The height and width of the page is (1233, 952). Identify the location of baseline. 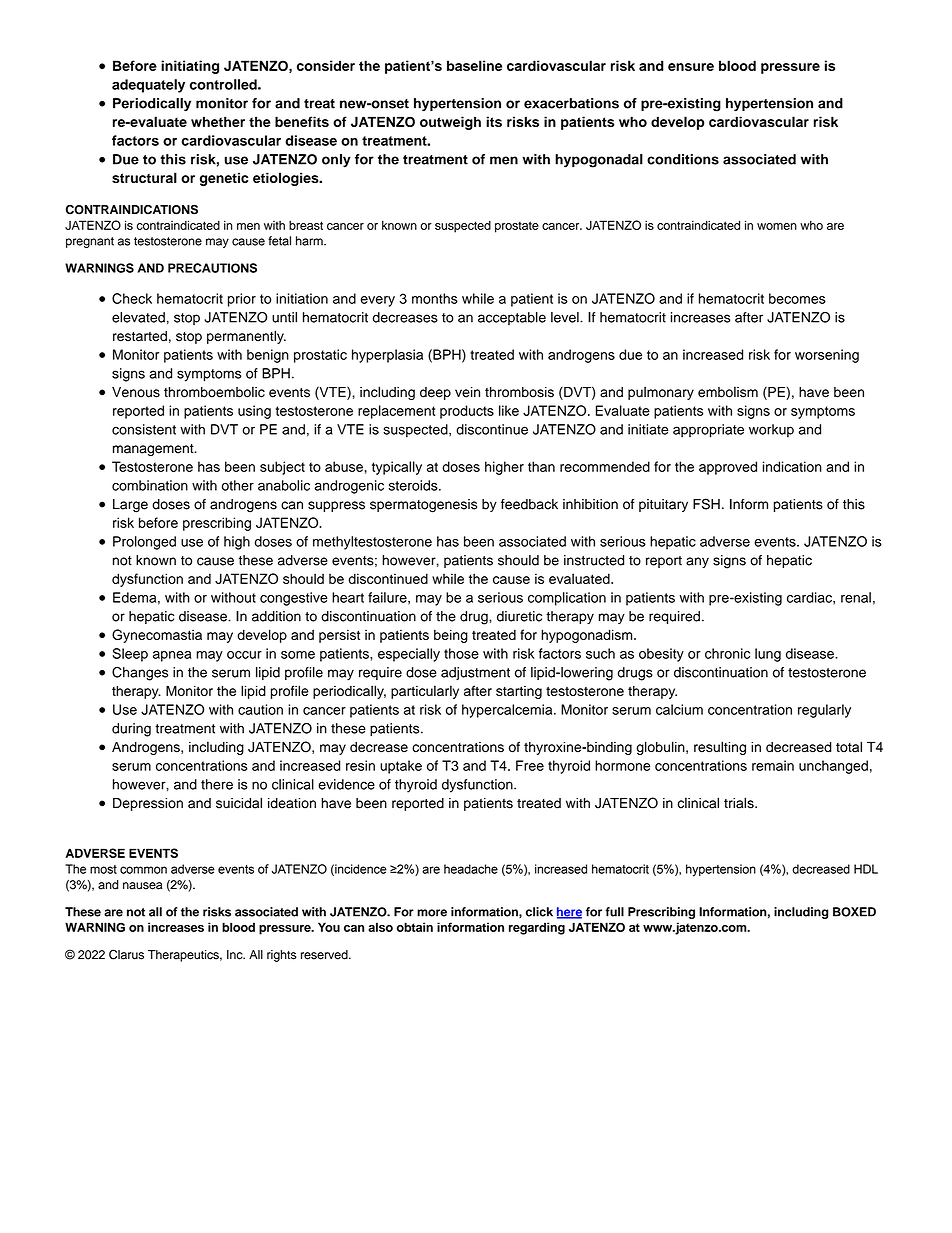
(474, 65).
